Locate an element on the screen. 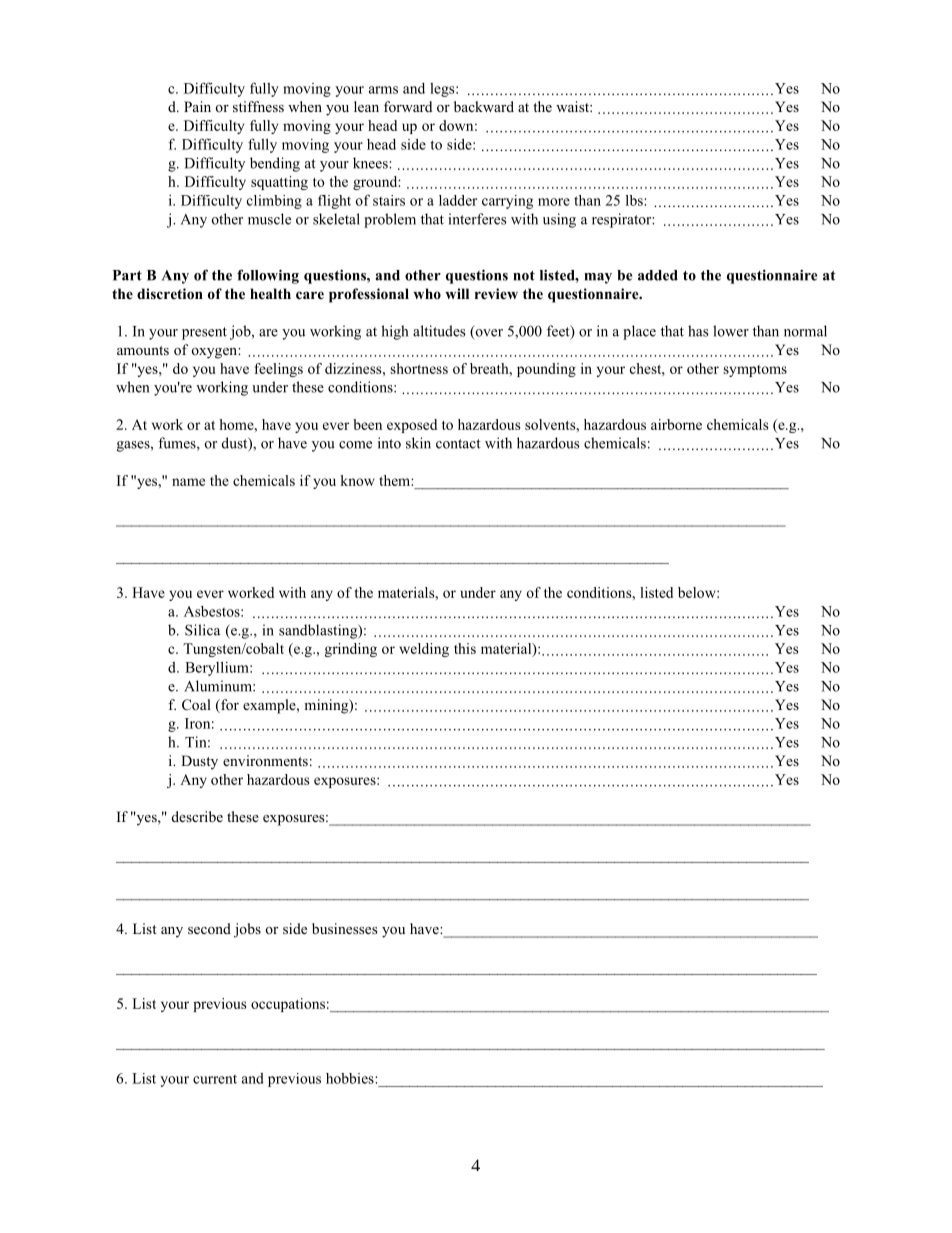  name is located at coordinates (188, 482).
